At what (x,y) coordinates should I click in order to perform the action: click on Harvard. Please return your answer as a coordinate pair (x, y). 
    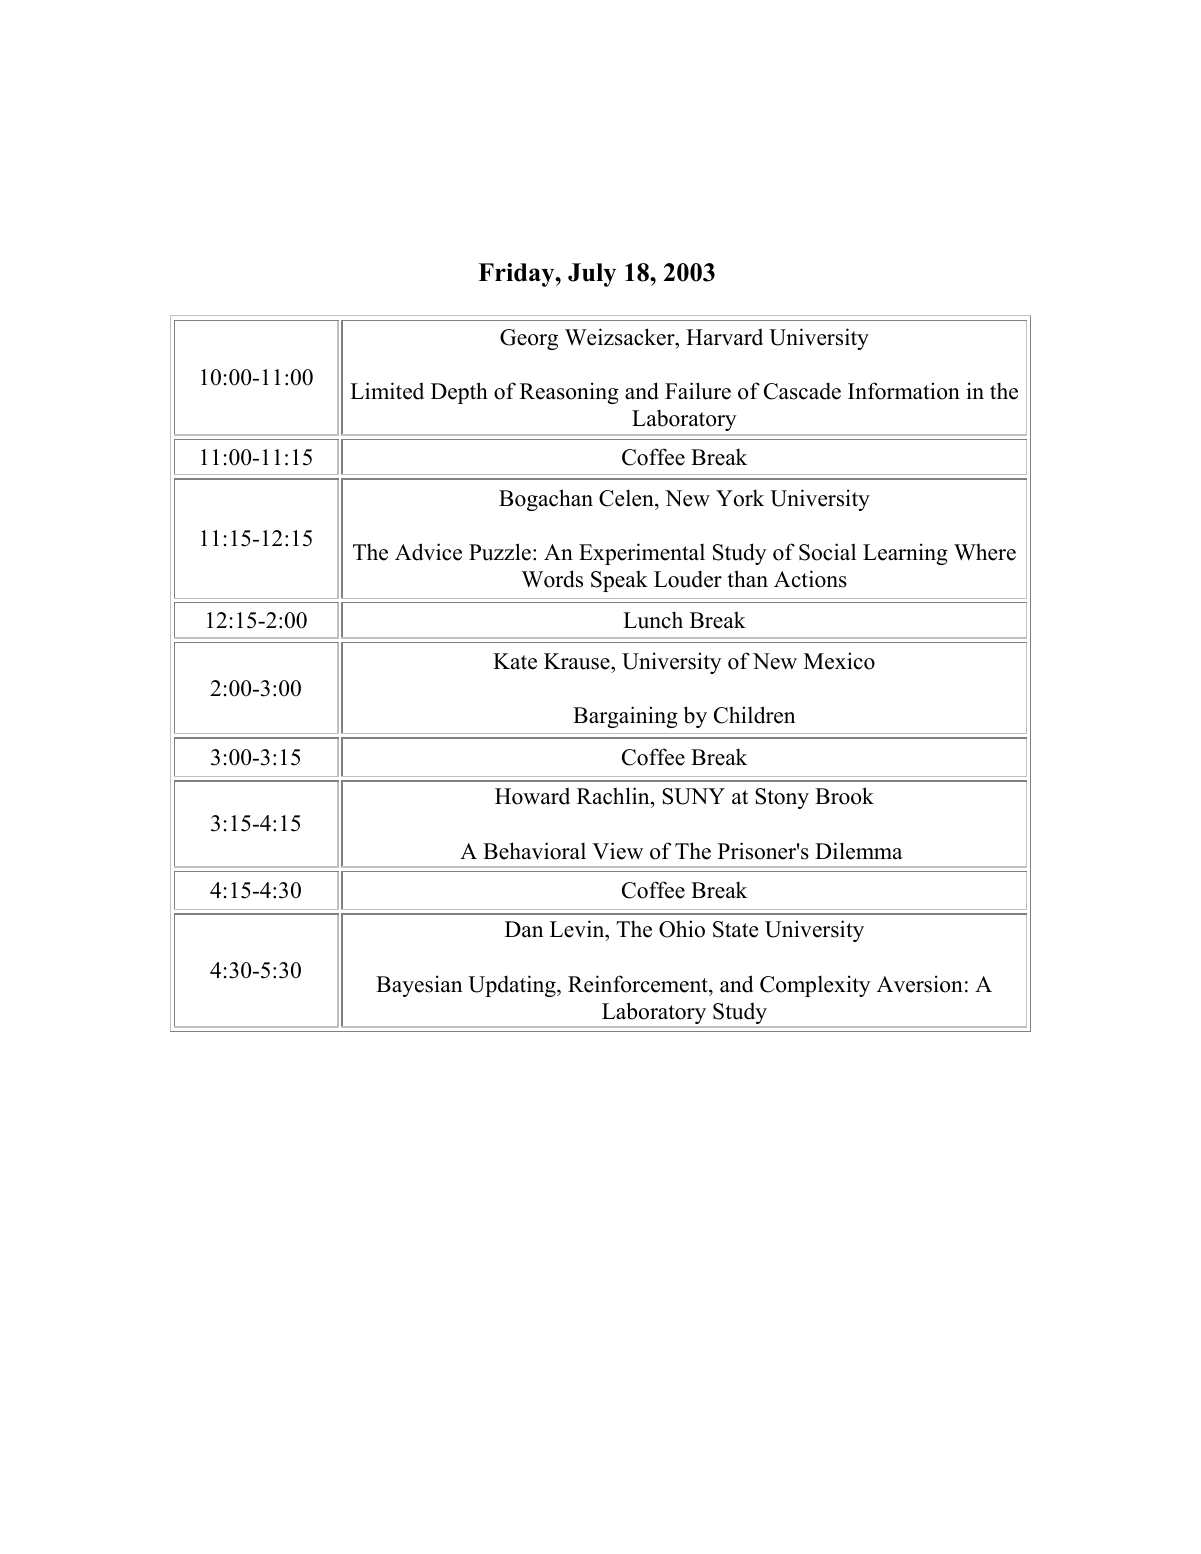
    Looking at the image, I should click on (724, 337).
